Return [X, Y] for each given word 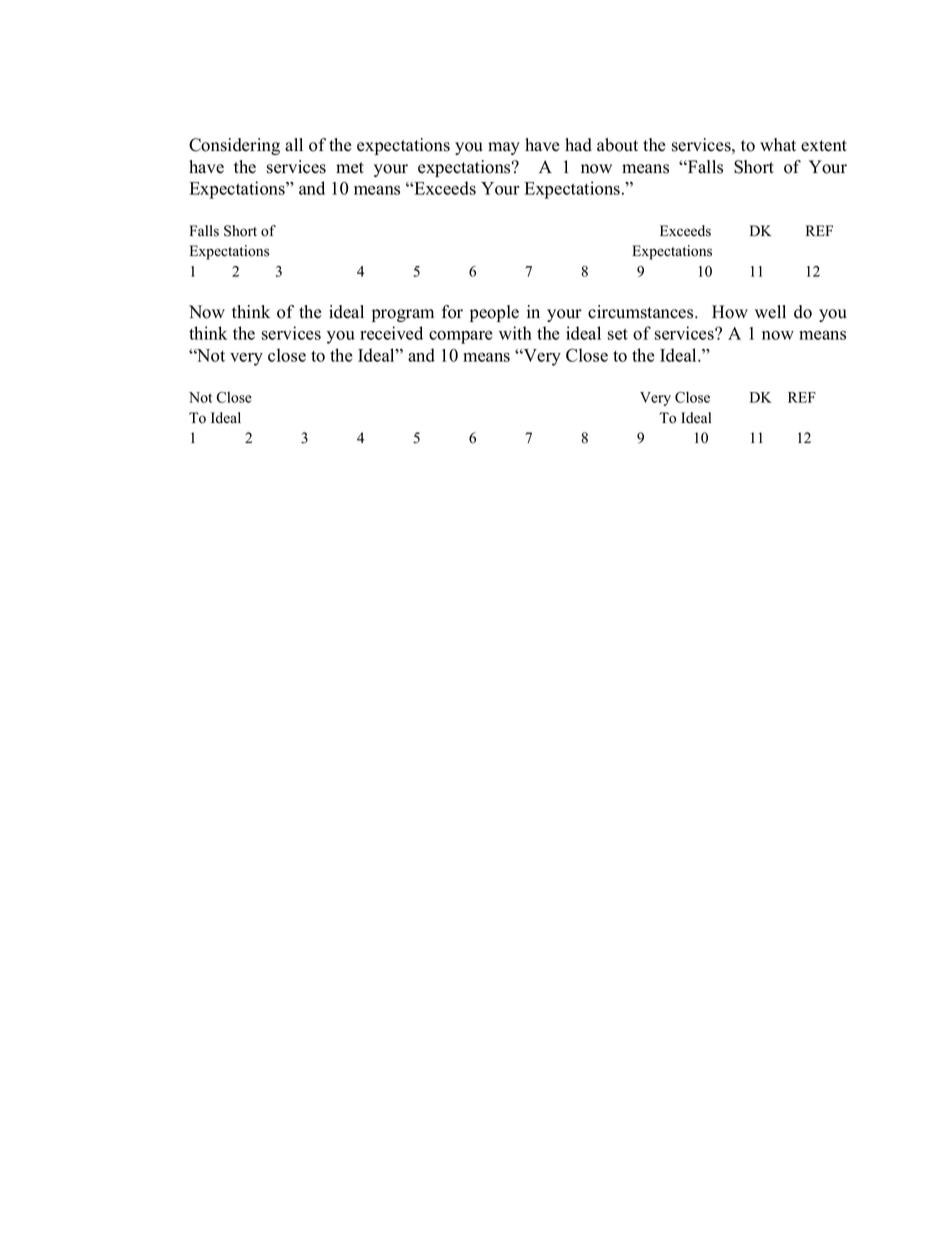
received [391, 333]
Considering [234, 146]
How [730, 312]
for [452, 312]
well [770, 312]
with [515, 333]
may [504, 148]
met [350, 168]
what [778, 144]
